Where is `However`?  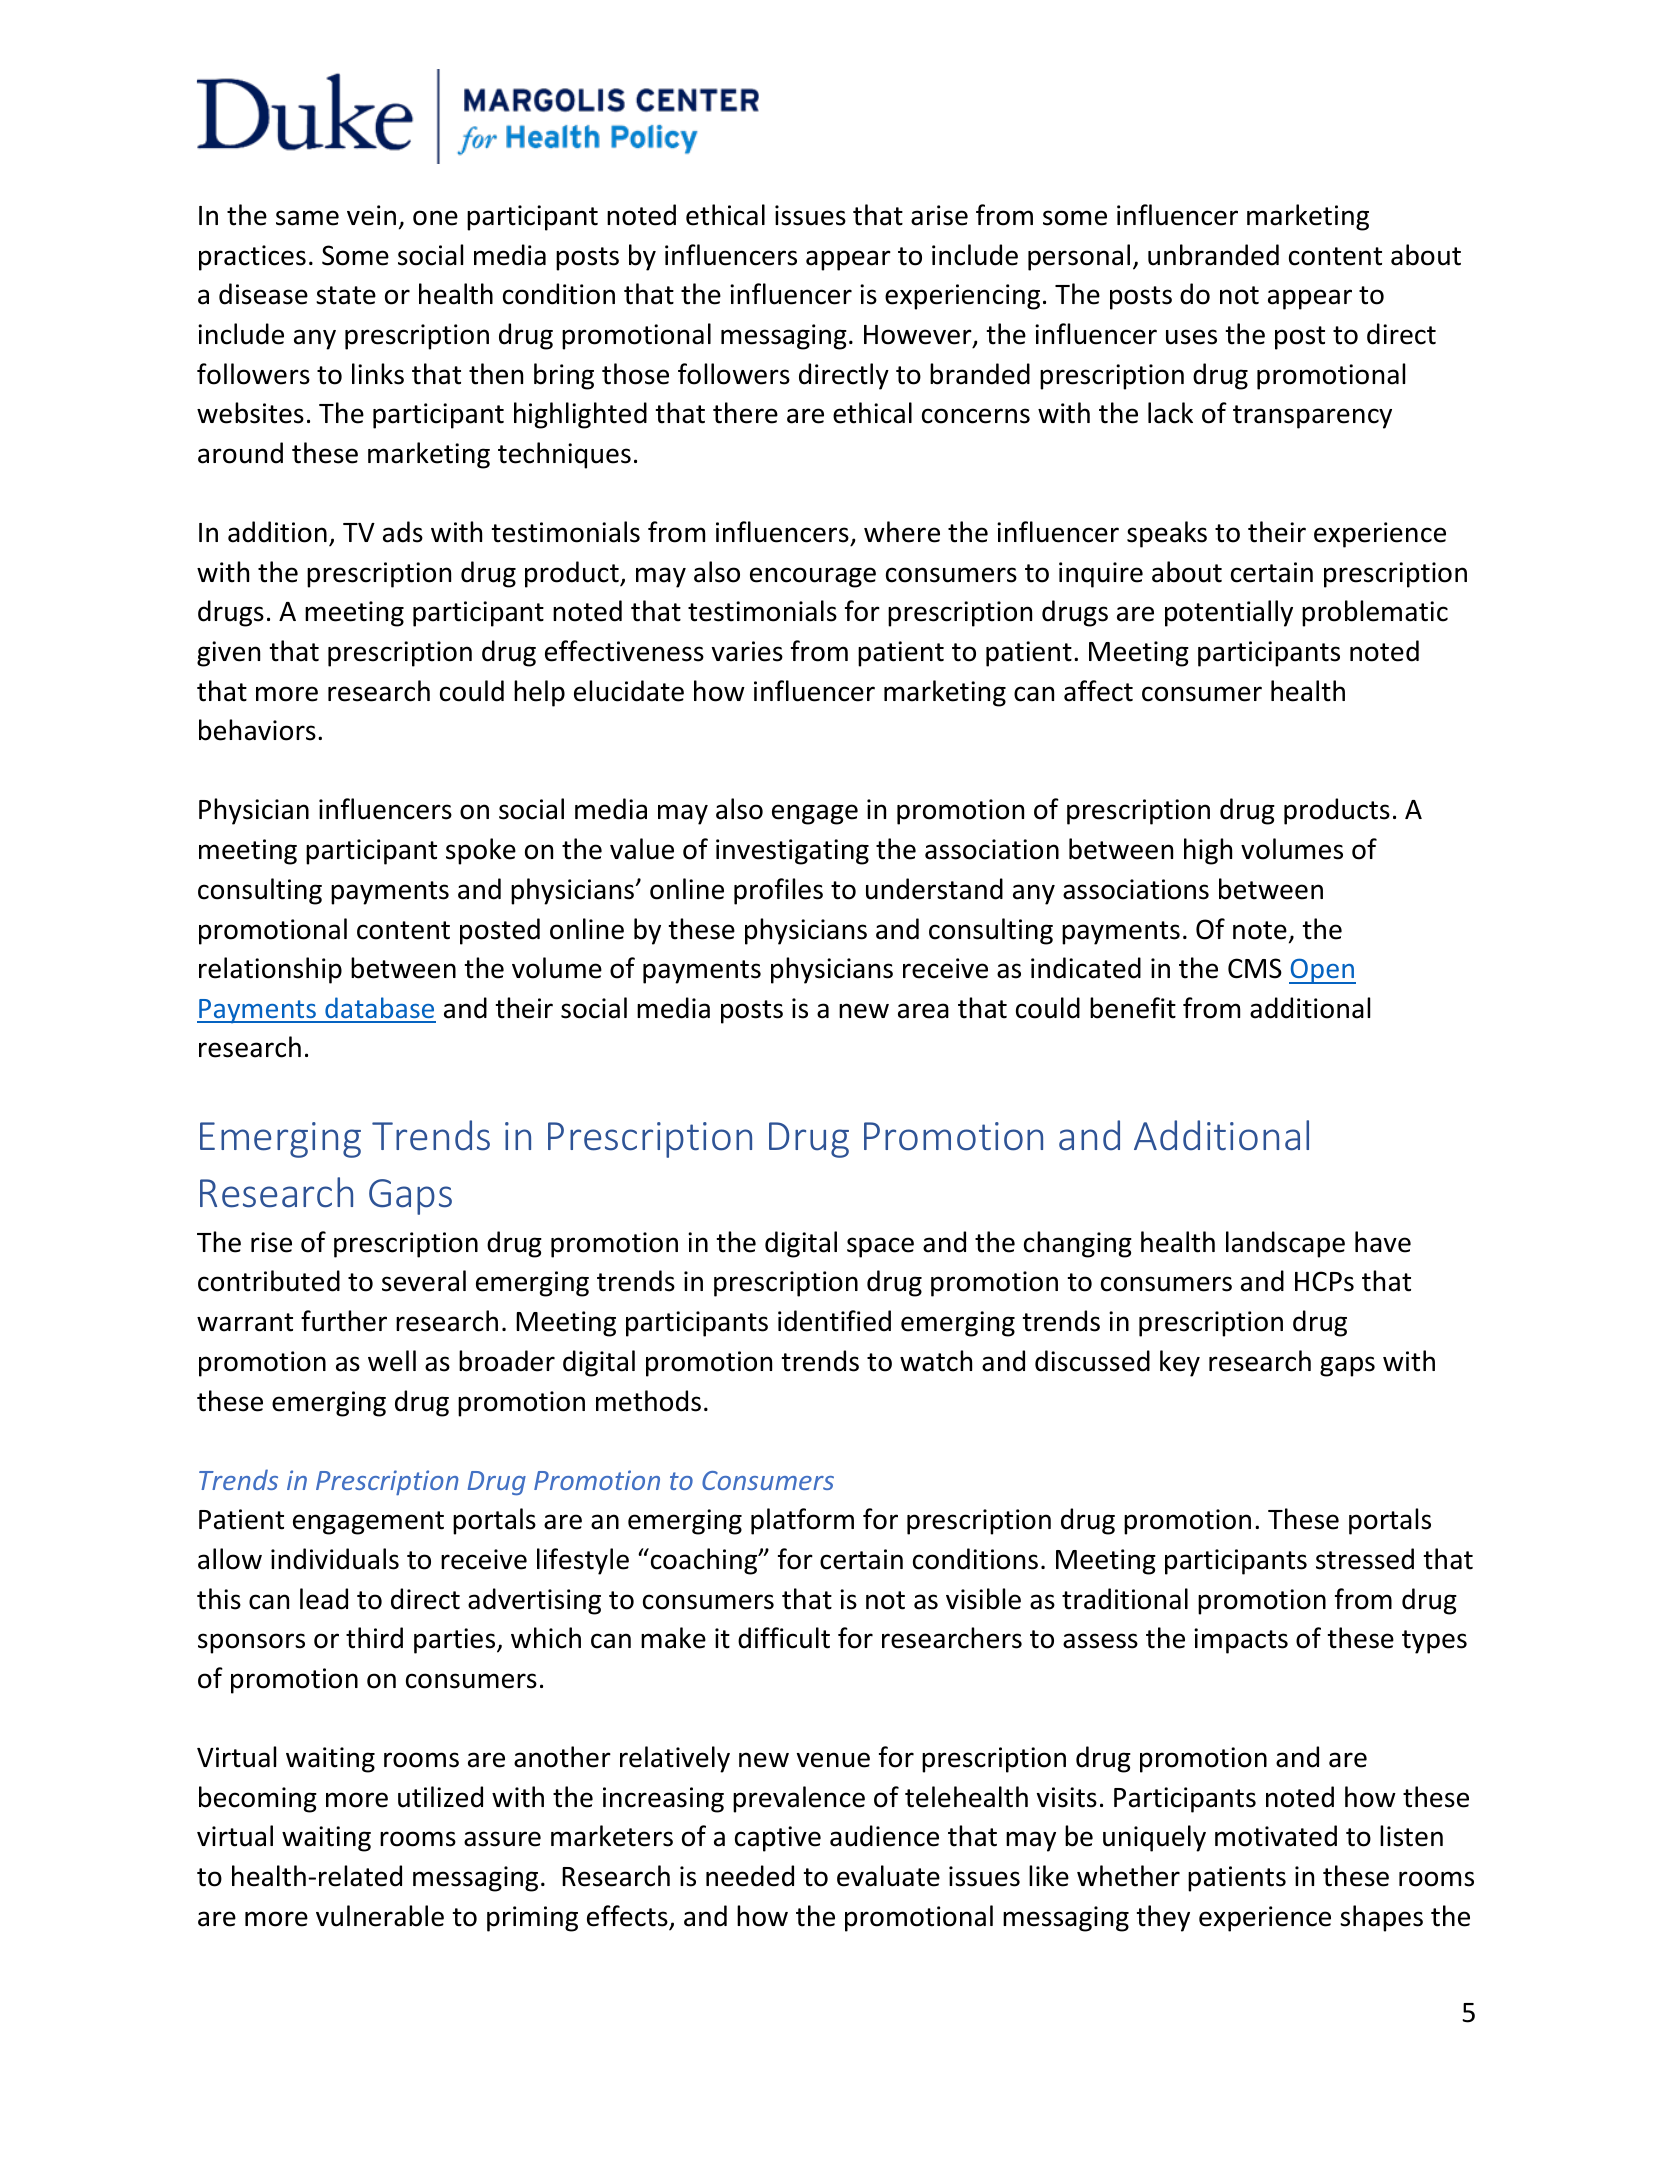 However is located at coordinates (919, 336).
